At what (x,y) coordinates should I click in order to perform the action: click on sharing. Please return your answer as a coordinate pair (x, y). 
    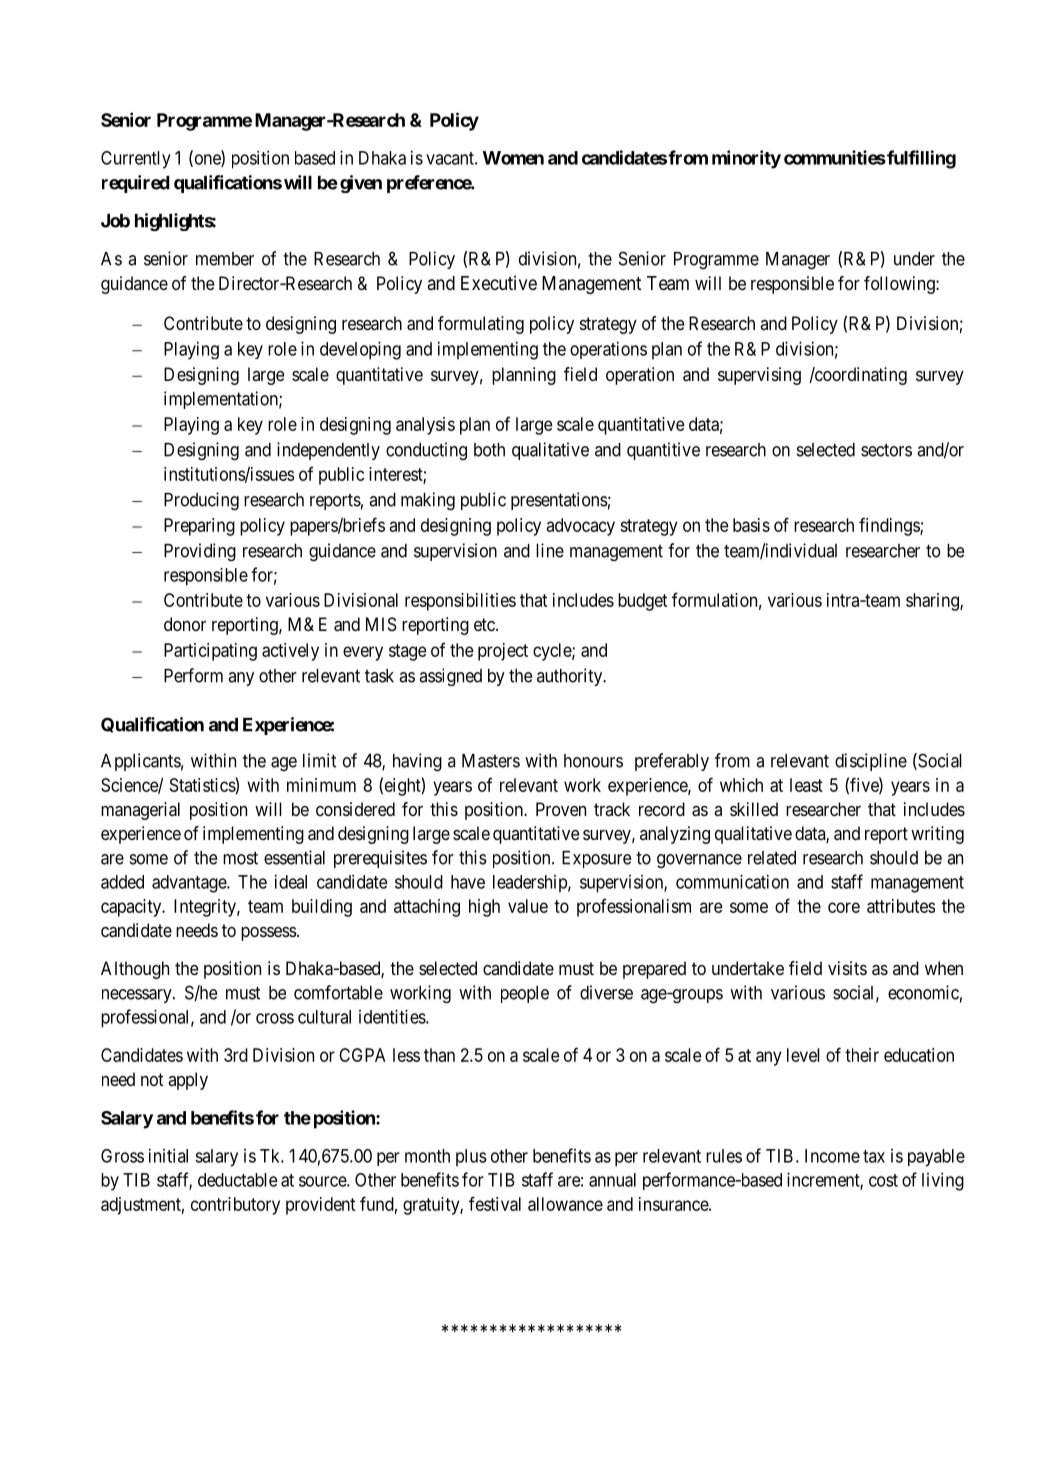
    Looking at the image, I should click on (933, 602).
